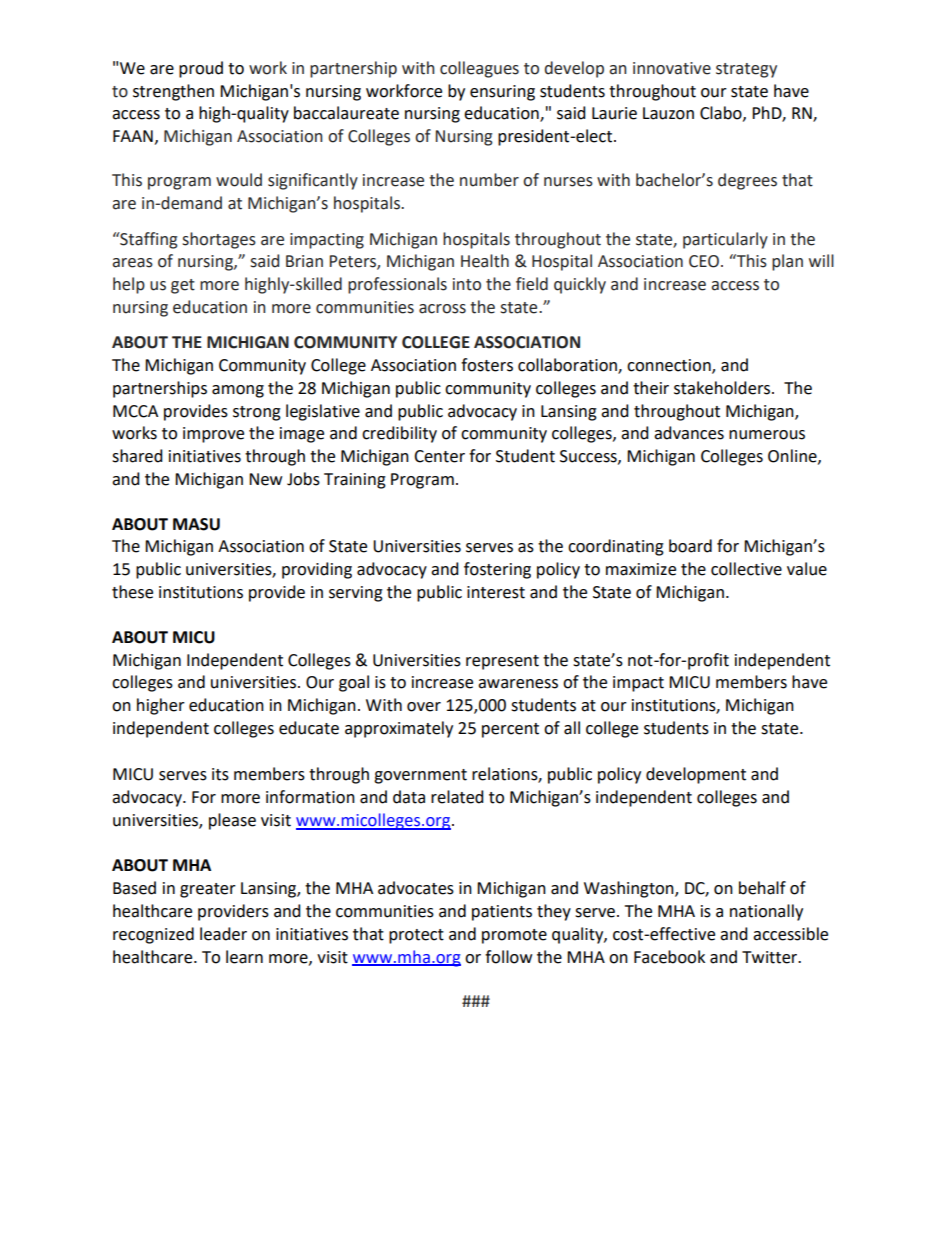 The width and height of the document is (952, 1233). What do you see at coordinates (766, 912) in the document?
I see `nationally` at bounding box center [766, 912].
